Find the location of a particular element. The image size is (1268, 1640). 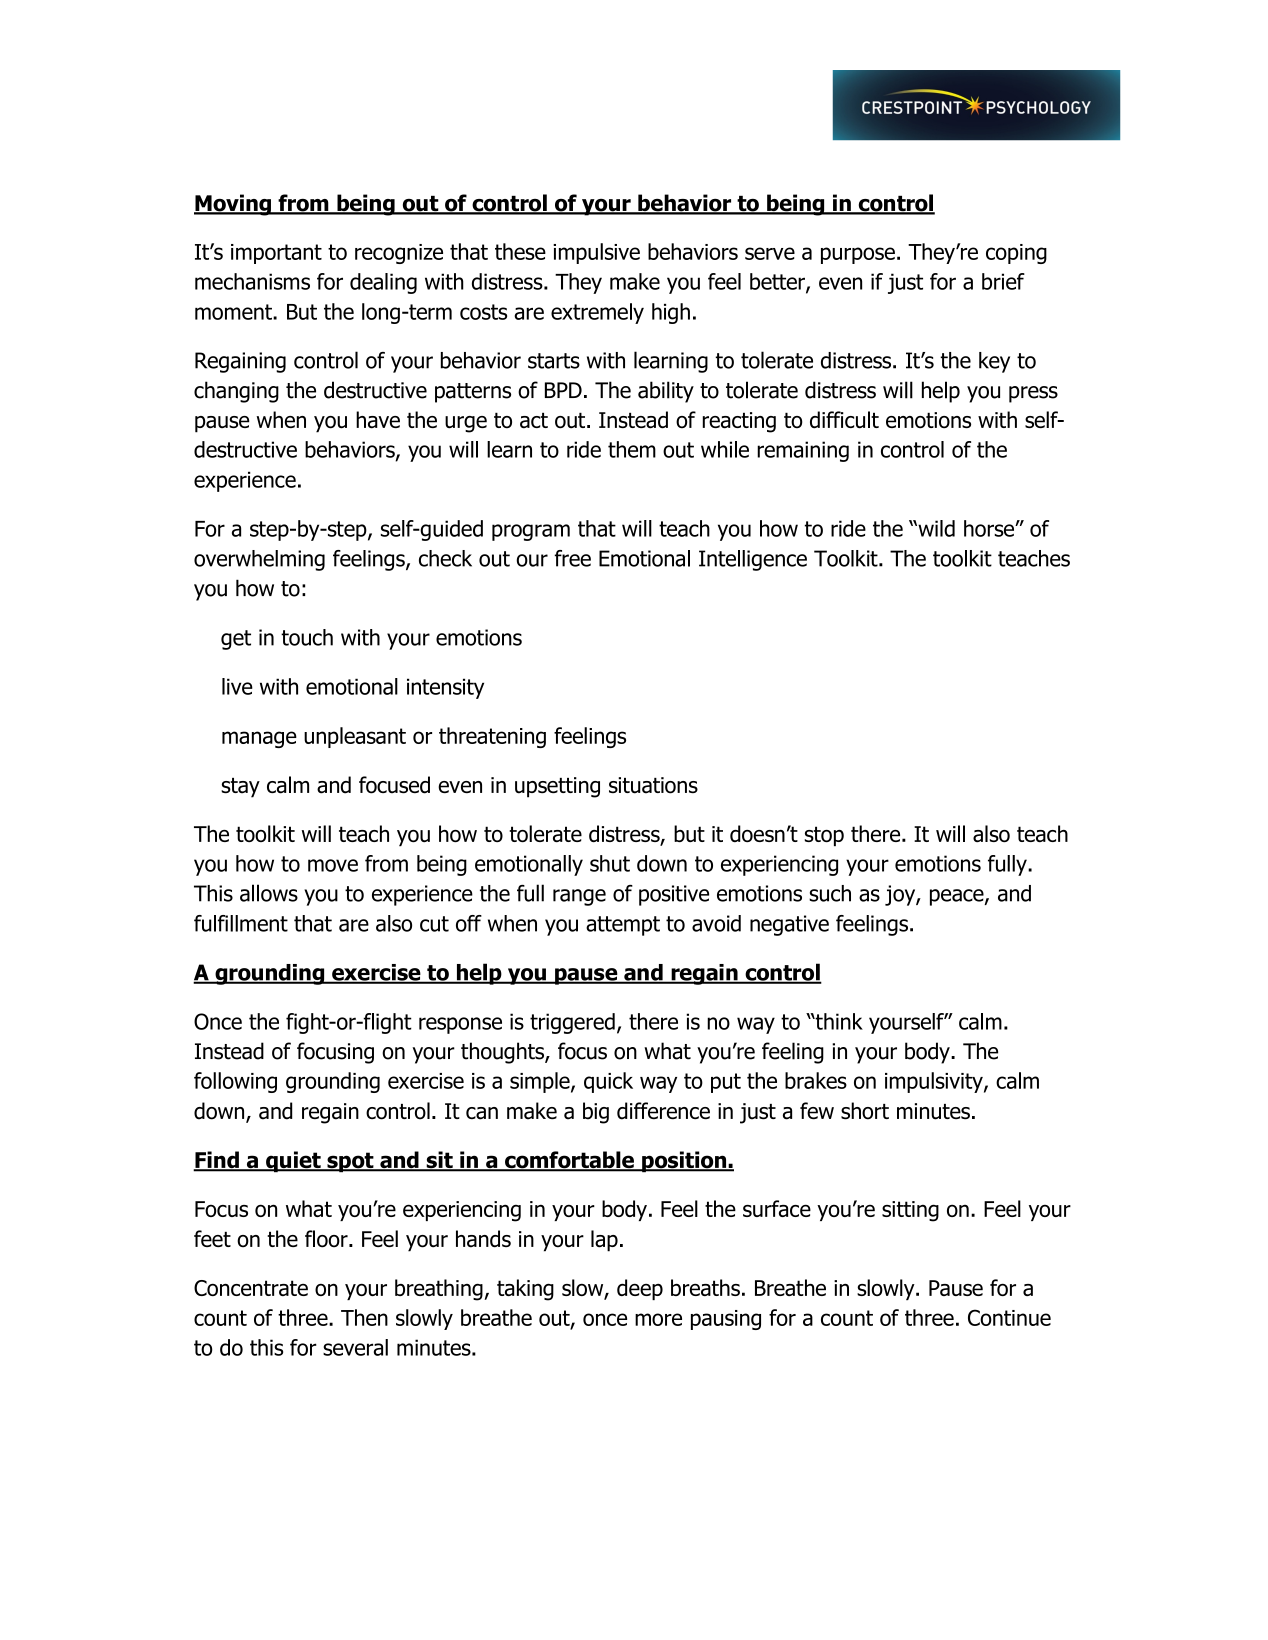

impulsive is located at coordinates (596, 253).
